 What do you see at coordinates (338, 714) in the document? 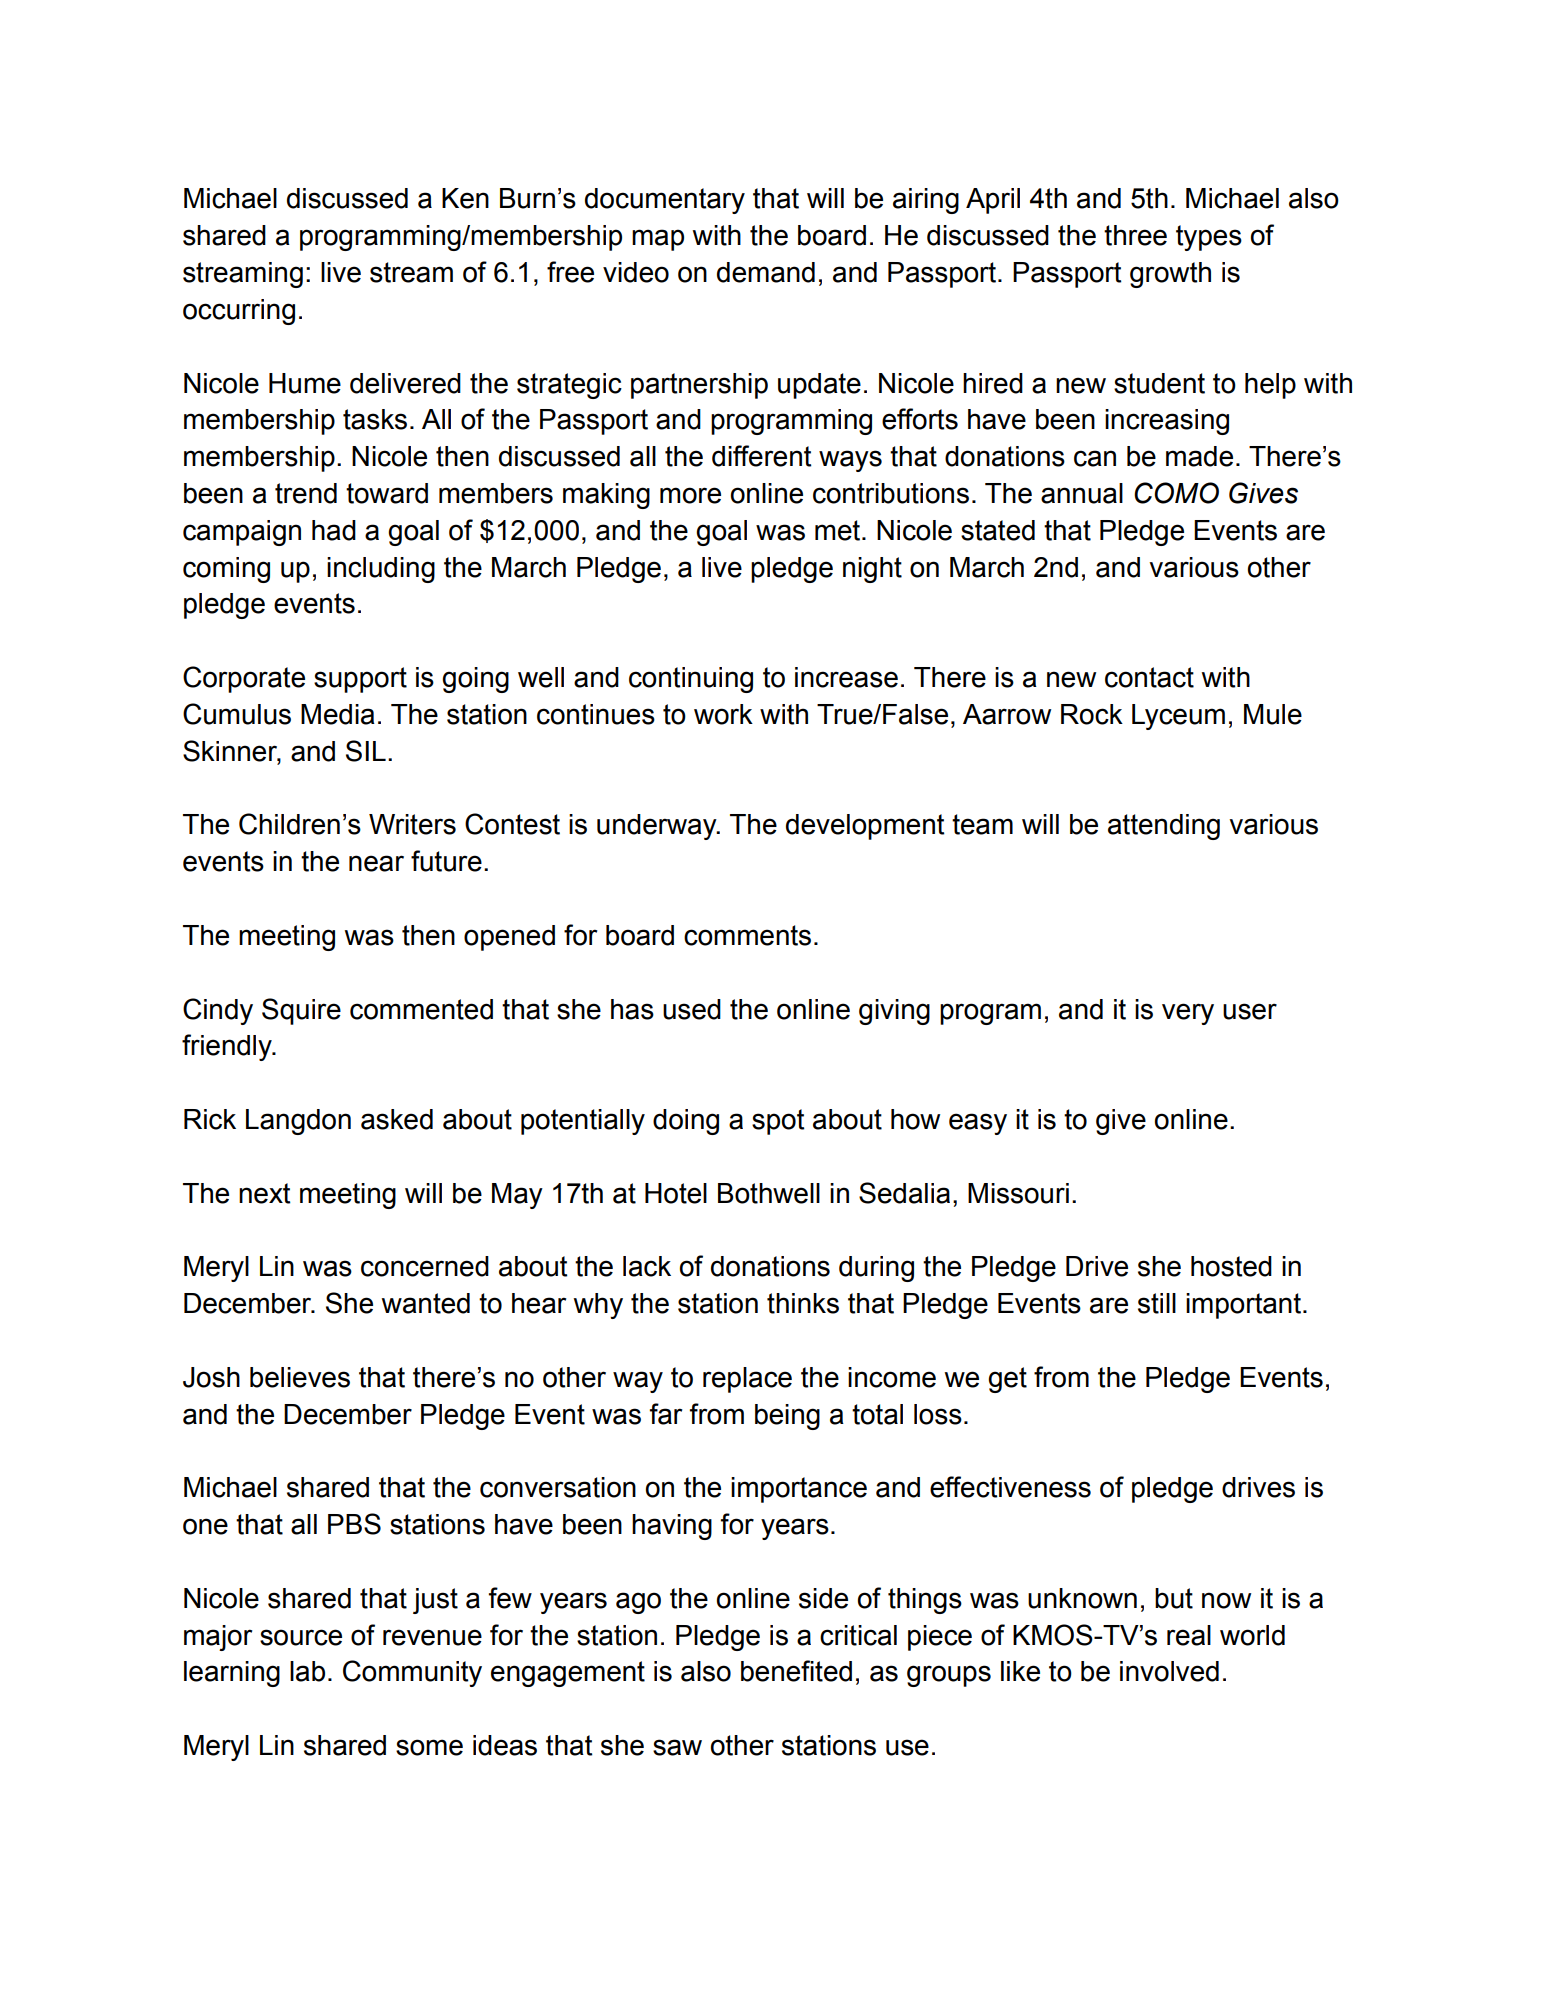
I see `Media` at bounding box center [338, 714].
